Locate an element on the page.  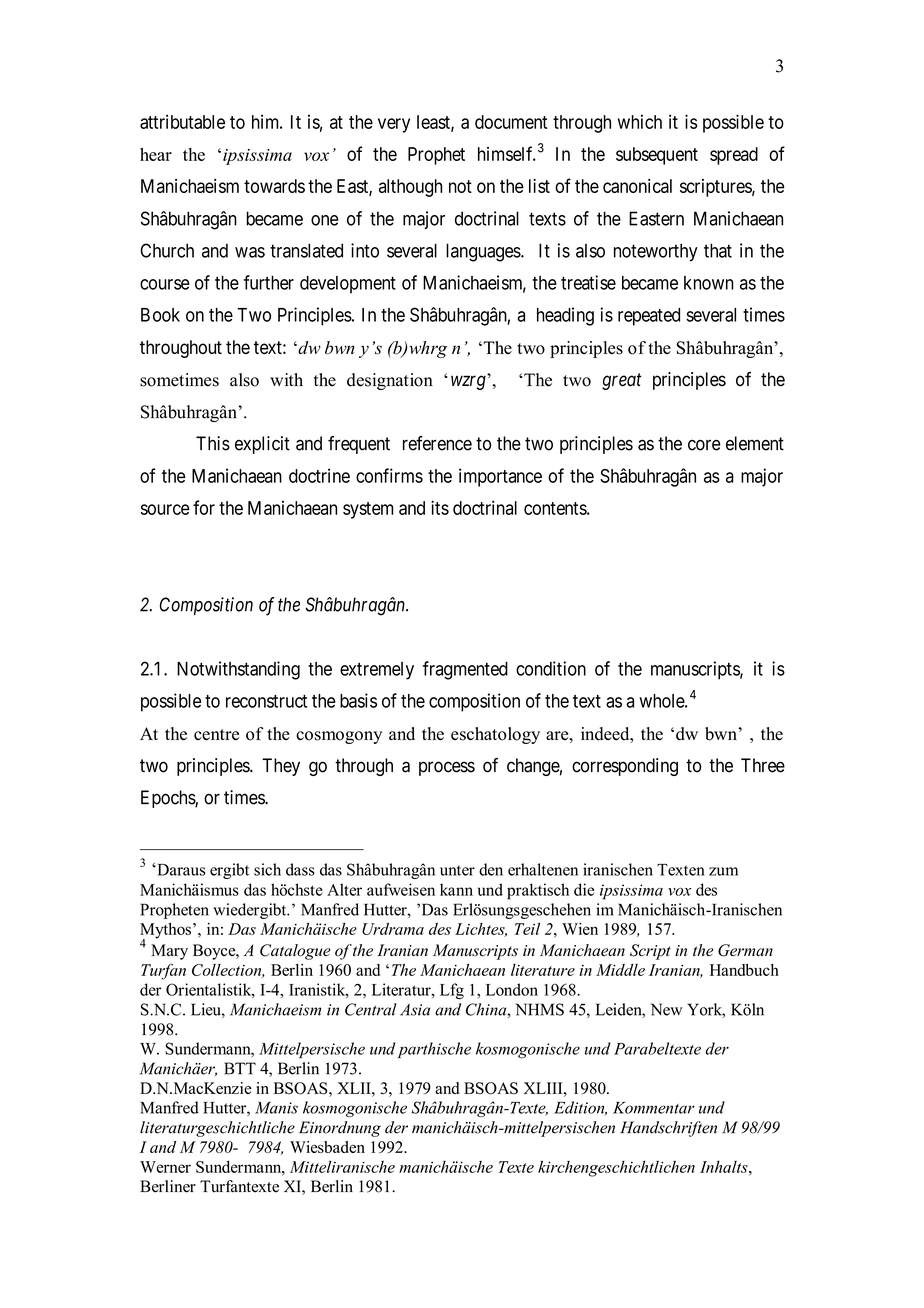
its is located at coordinates (440, 507).
